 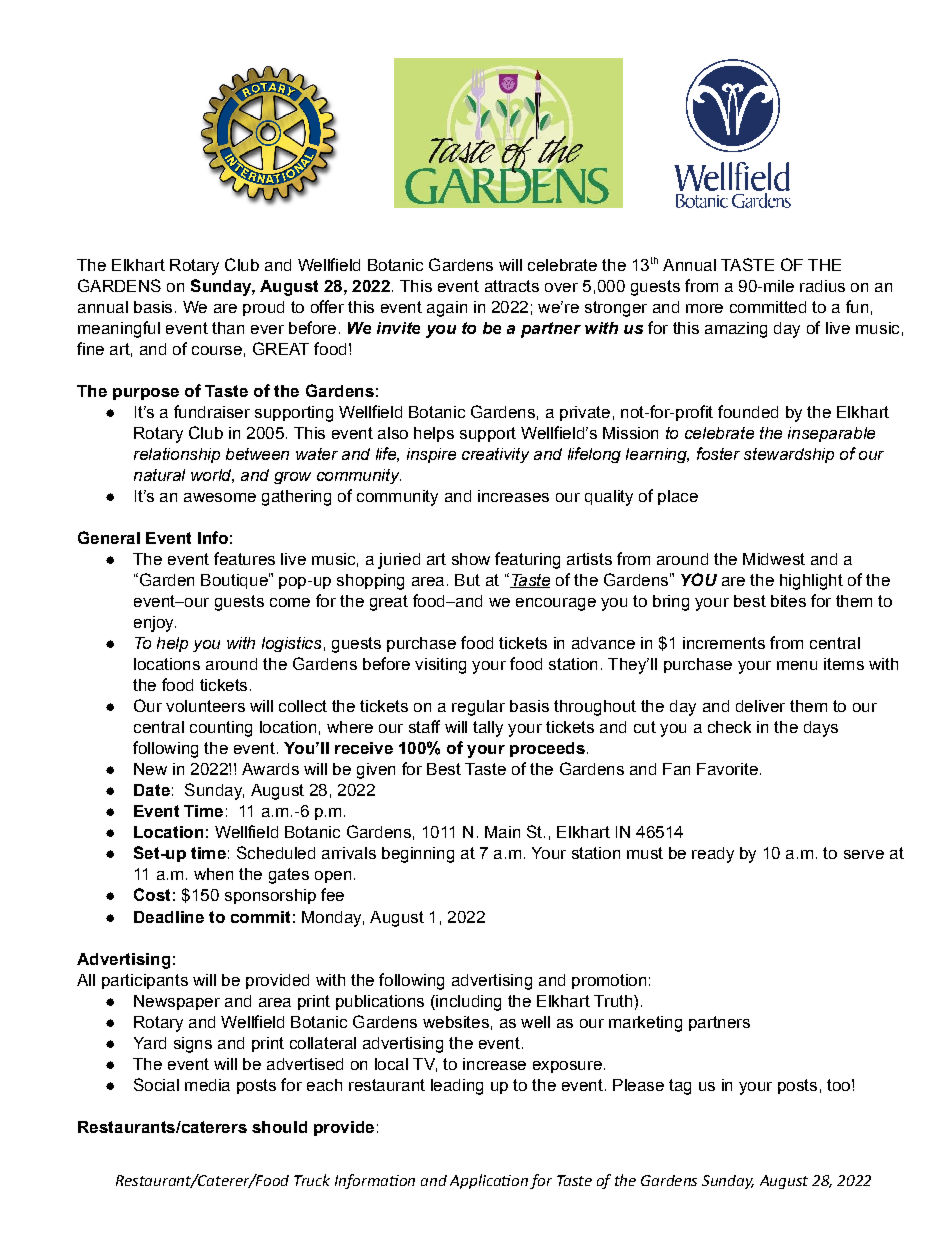 What do you see at coordinates (447, 309) in the screenshot?
I see `again` at bounding box center [447, 309].
